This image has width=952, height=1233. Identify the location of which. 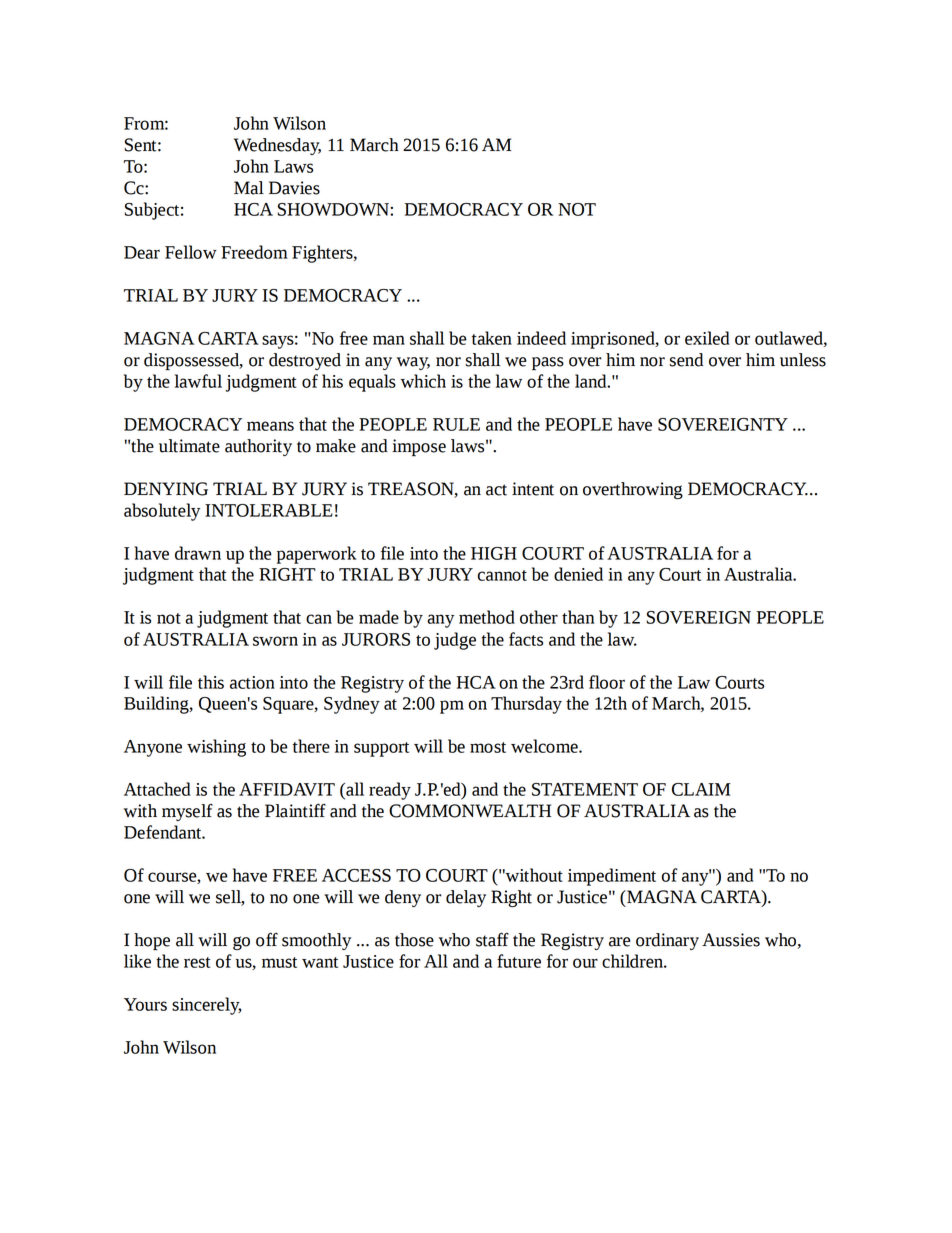
(423, 381).
